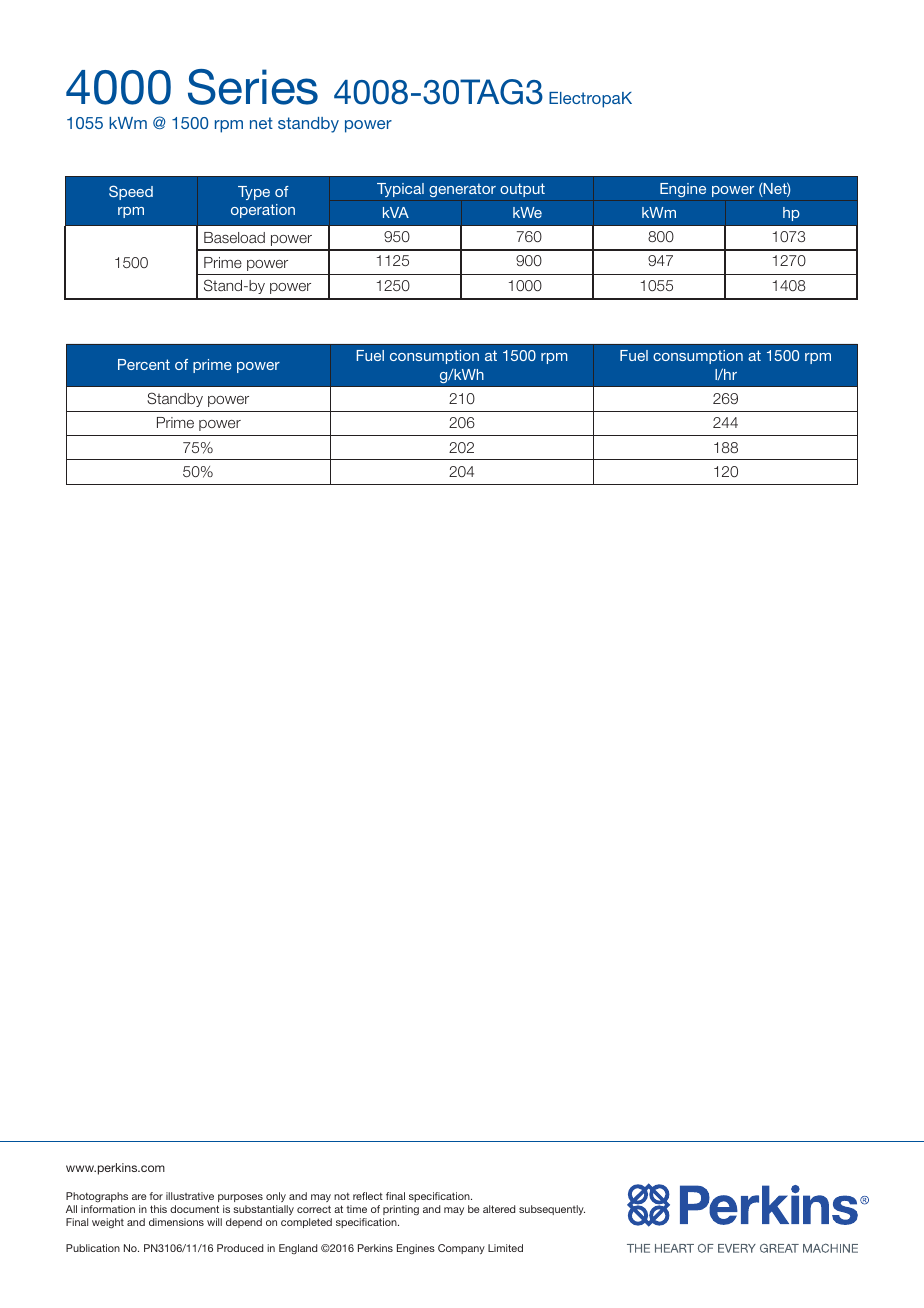 The image size is (924, 1308). What do you see at coordinates (158, 1209) in the page?
I see `this` at bounding box center [158, 1209].
